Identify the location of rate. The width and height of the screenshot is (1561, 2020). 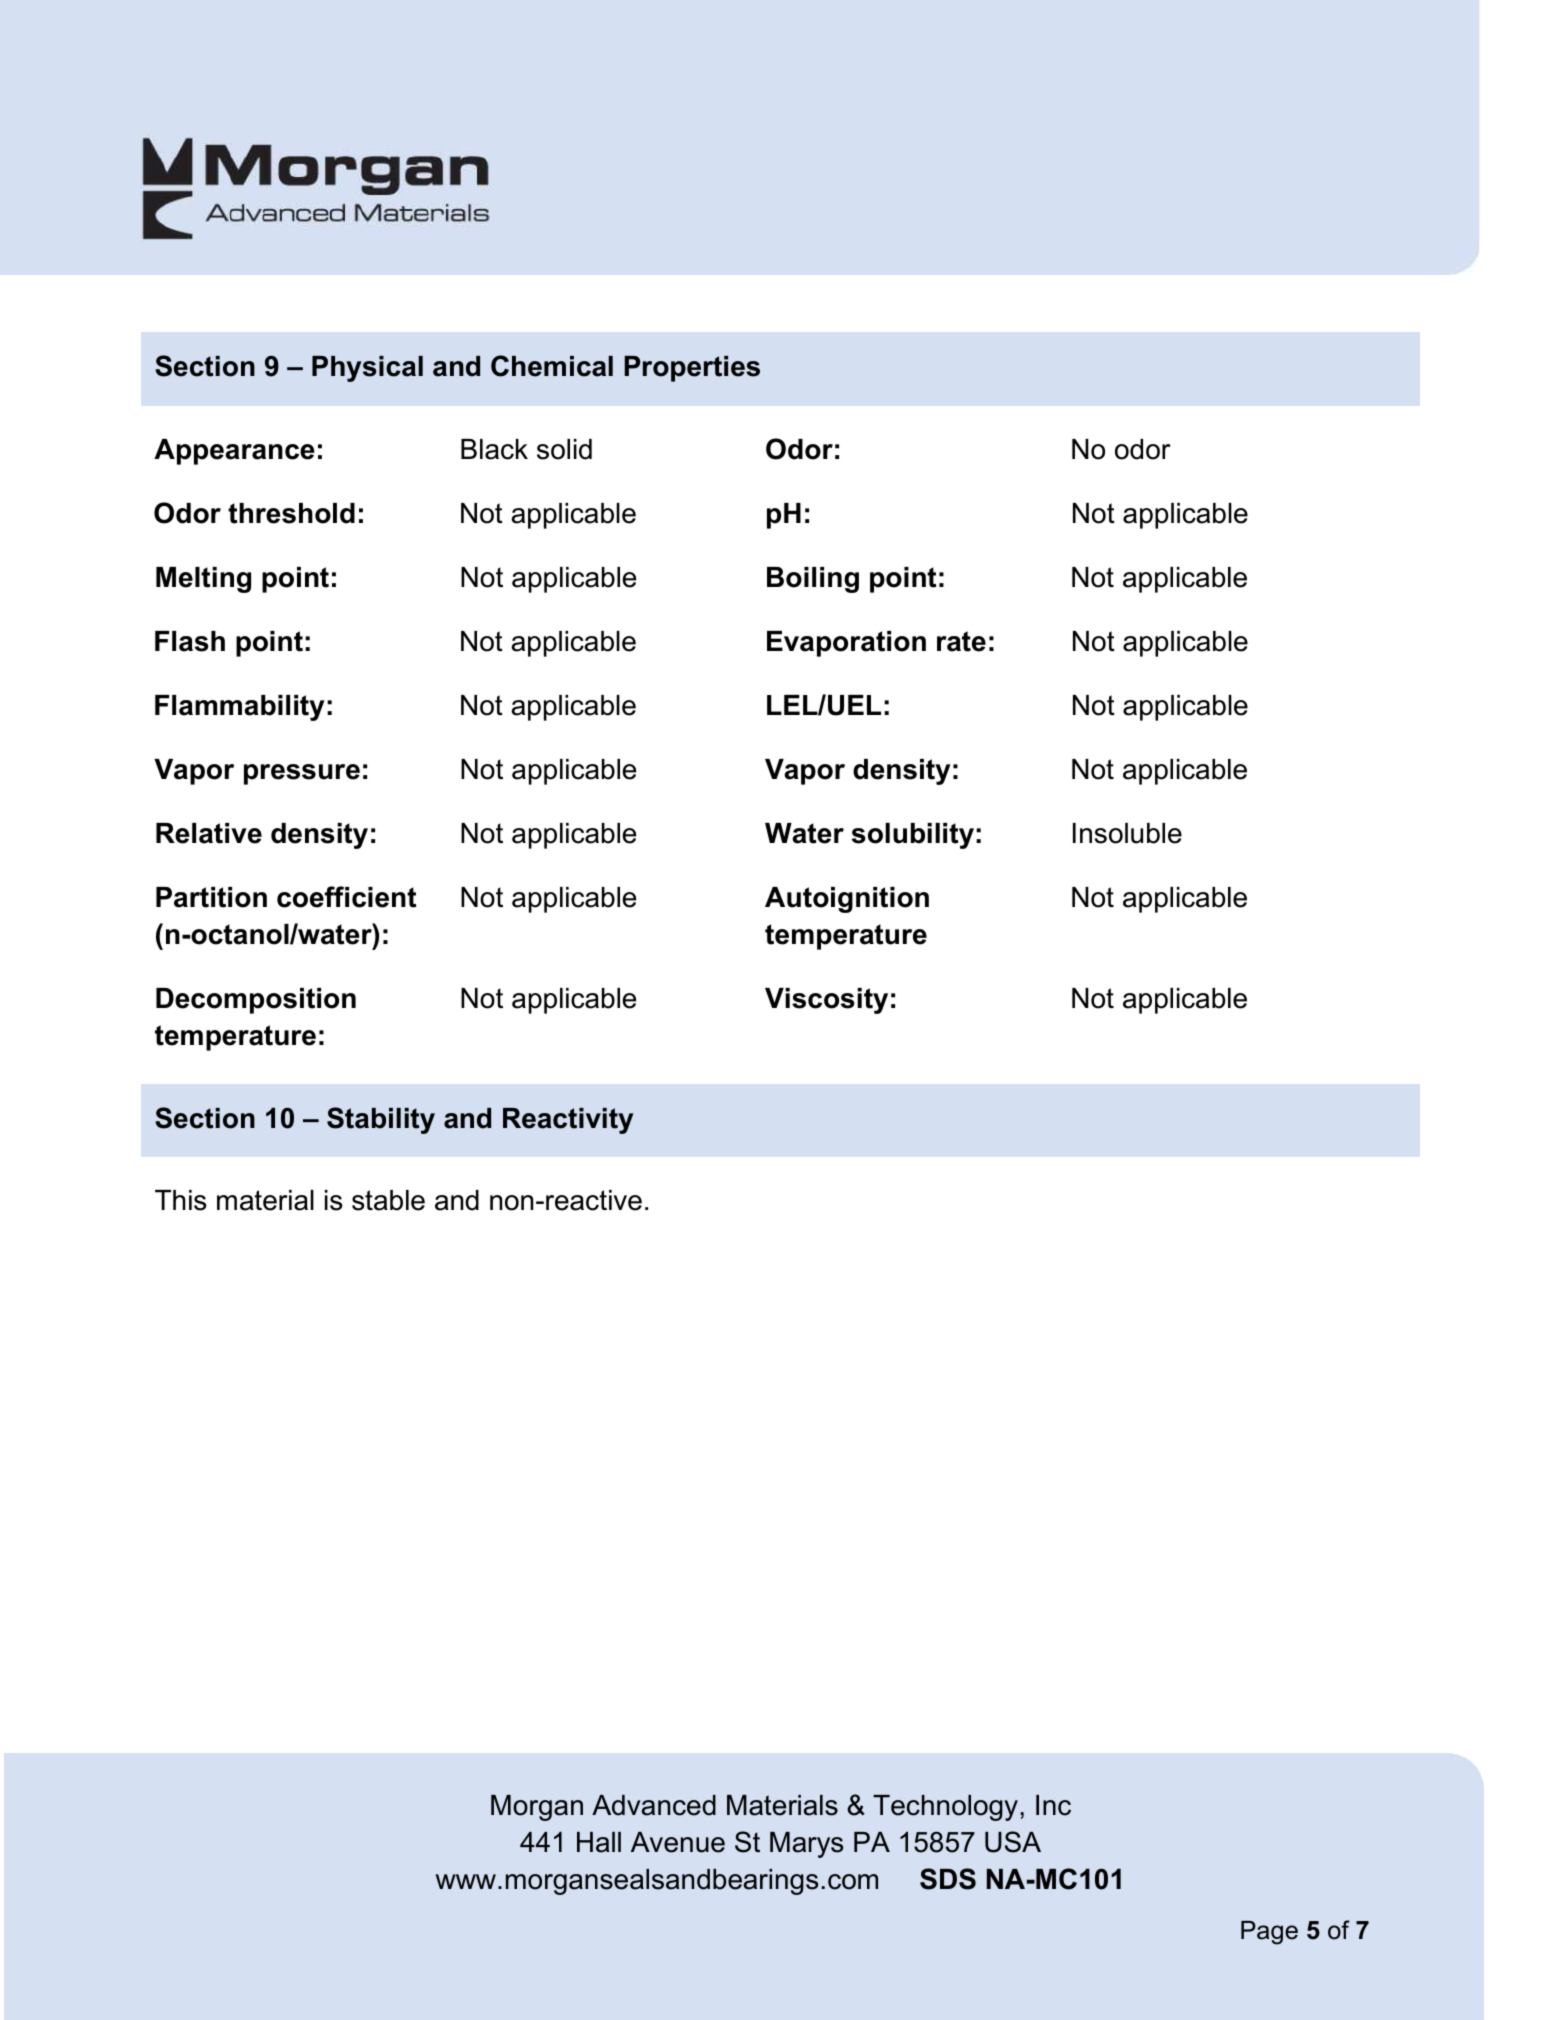
(961, 641).
